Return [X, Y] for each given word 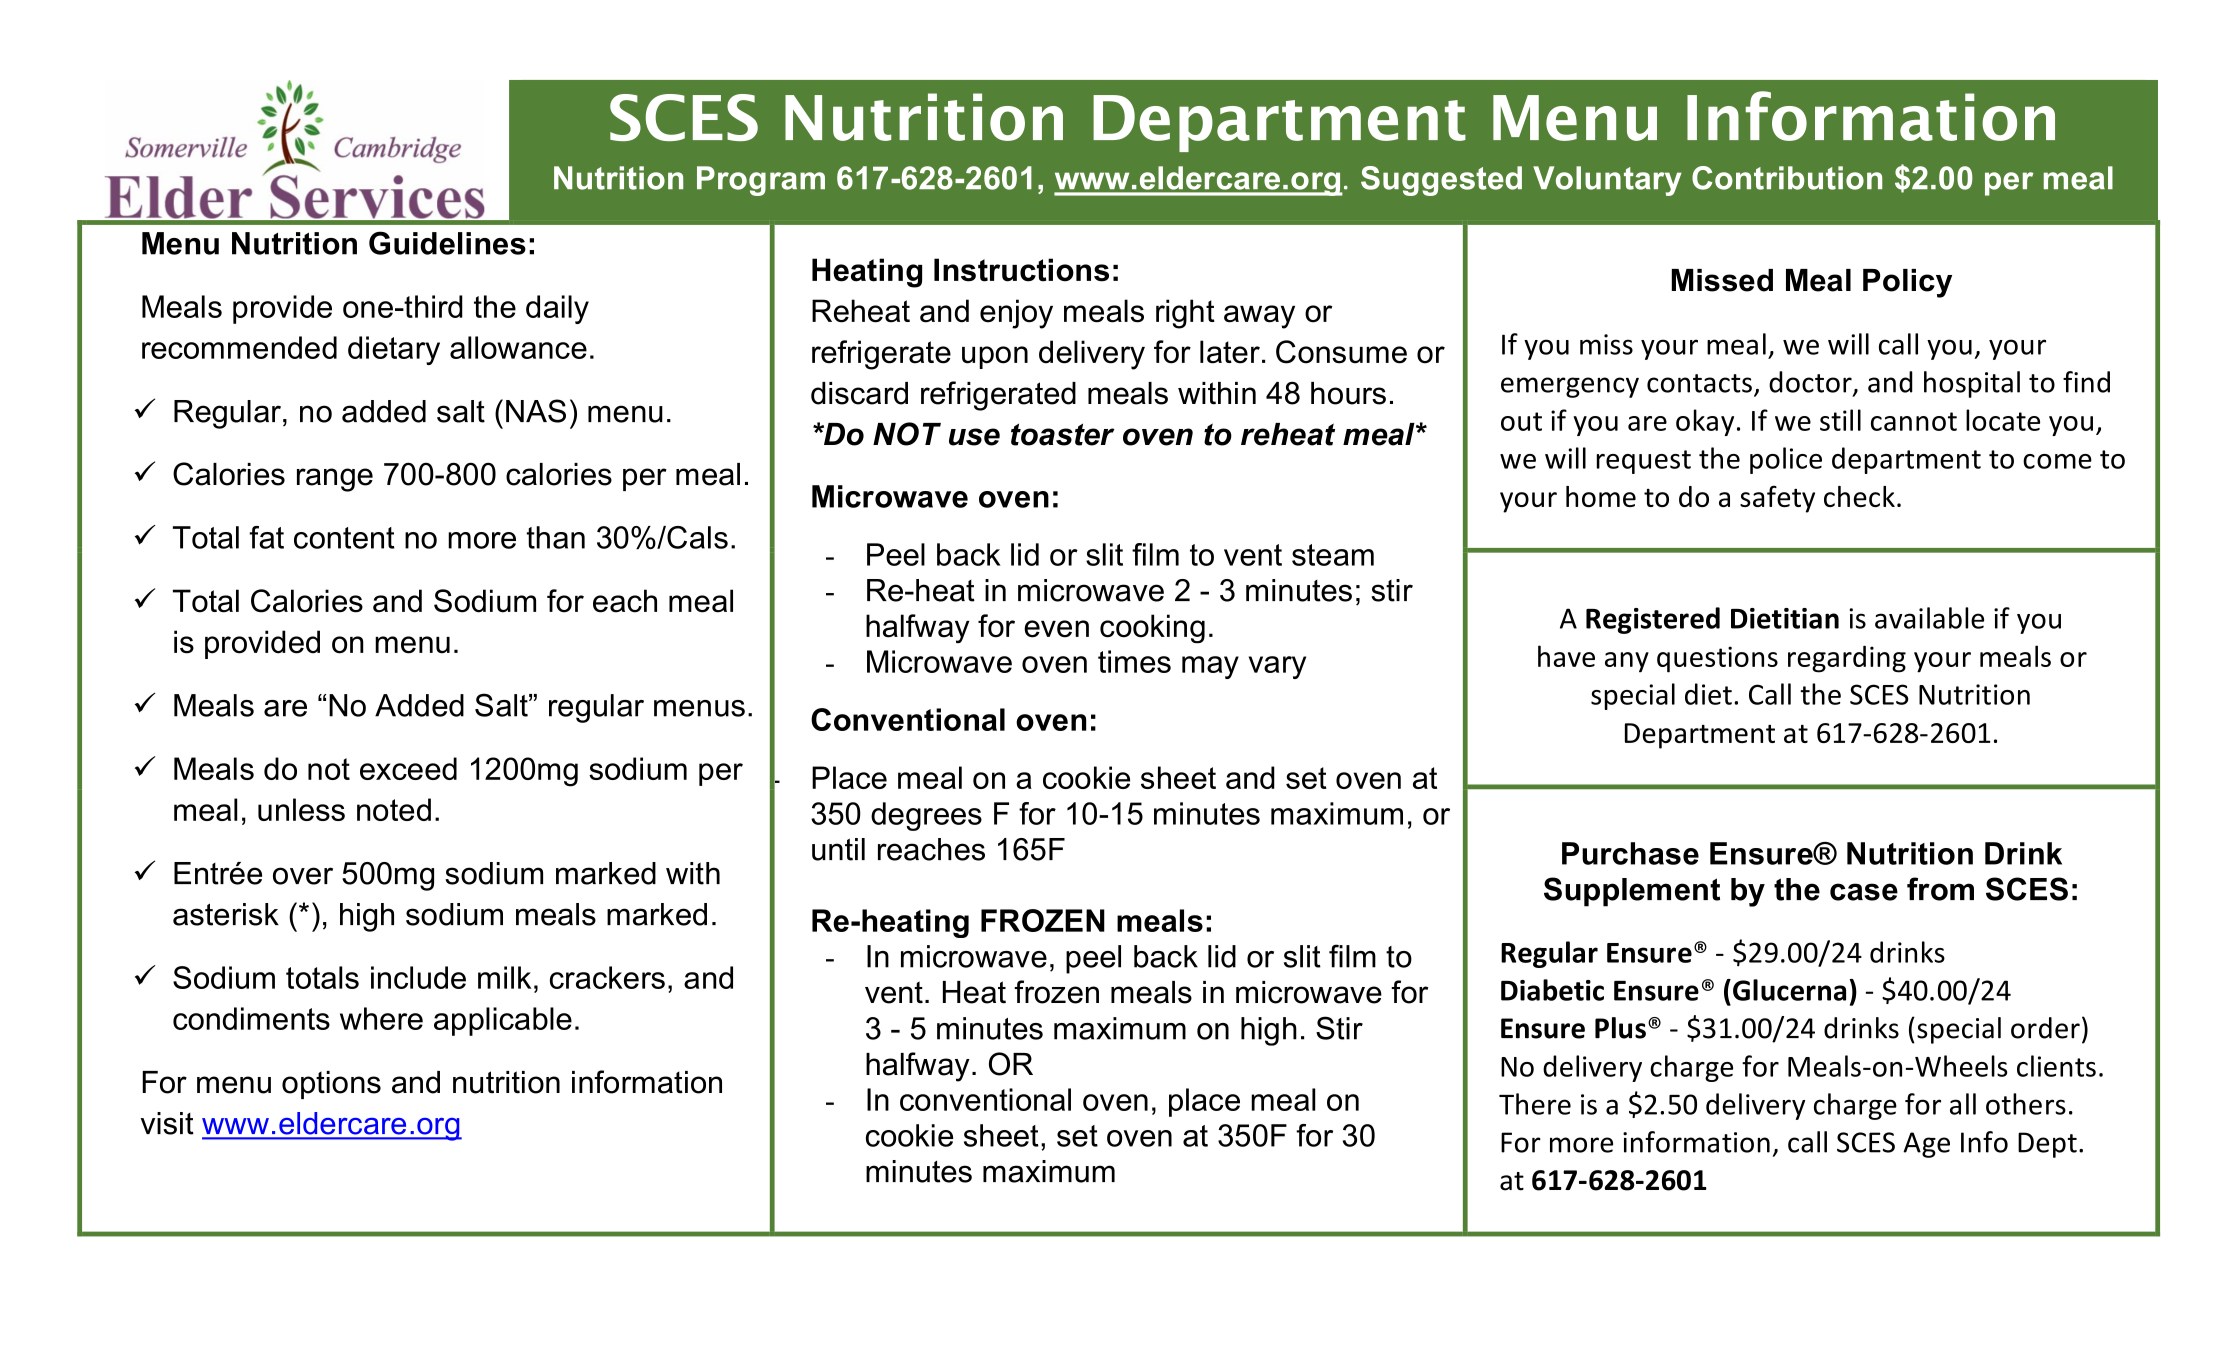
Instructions [1021, 270]
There [1535, 1104]
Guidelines [447, 243]
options [331, 1085]
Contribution [1787, 178]
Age [1926, 1145]
